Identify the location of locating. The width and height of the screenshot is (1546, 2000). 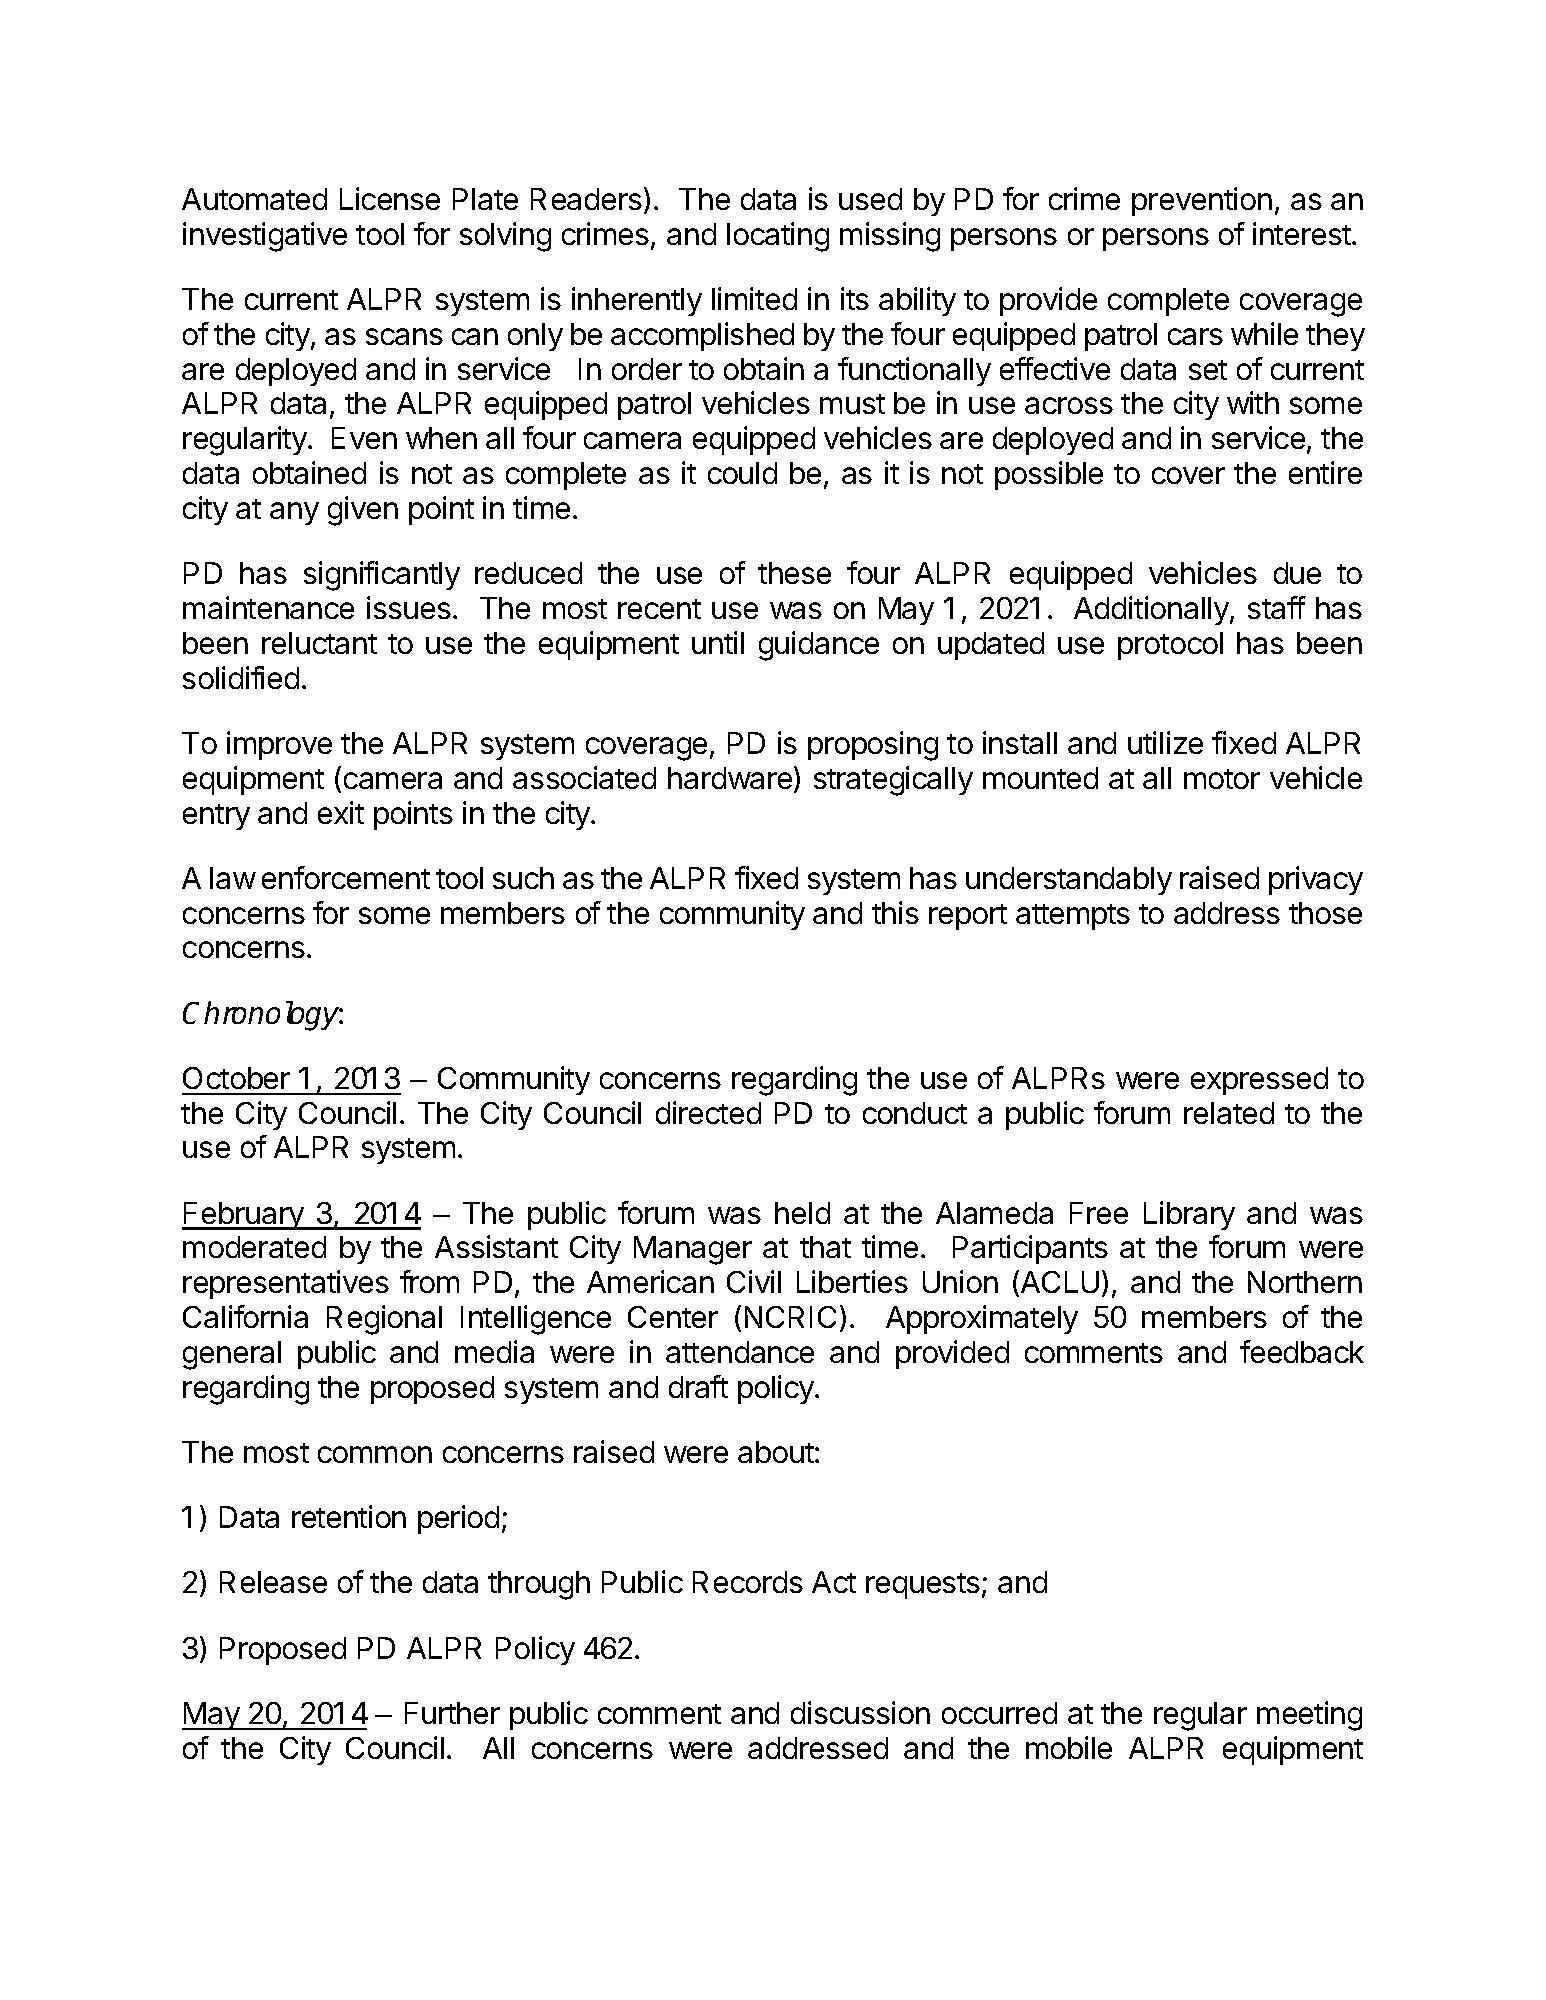
(778, 237).
